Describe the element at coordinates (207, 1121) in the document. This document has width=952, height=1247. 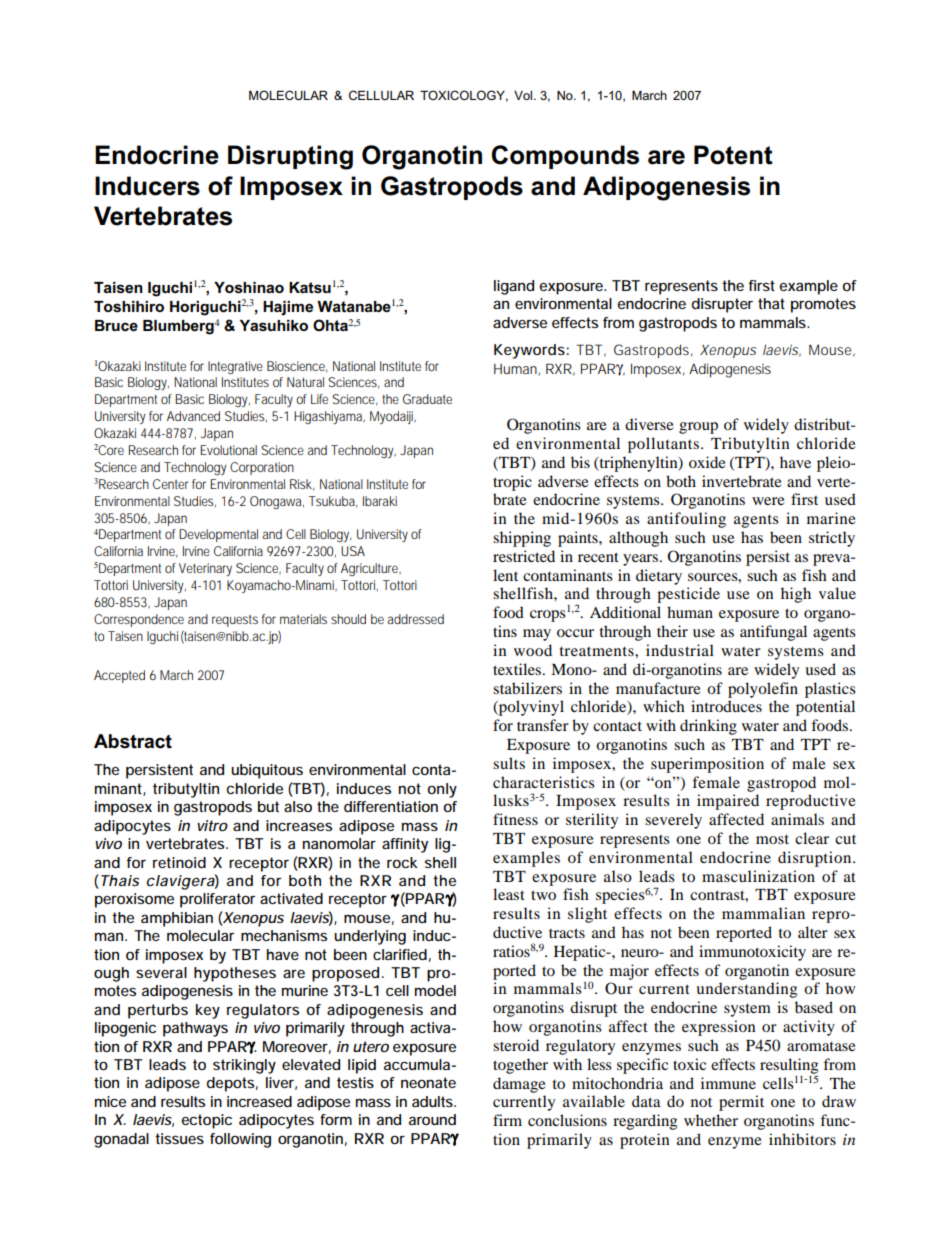
I see `ectopic` at that location.
